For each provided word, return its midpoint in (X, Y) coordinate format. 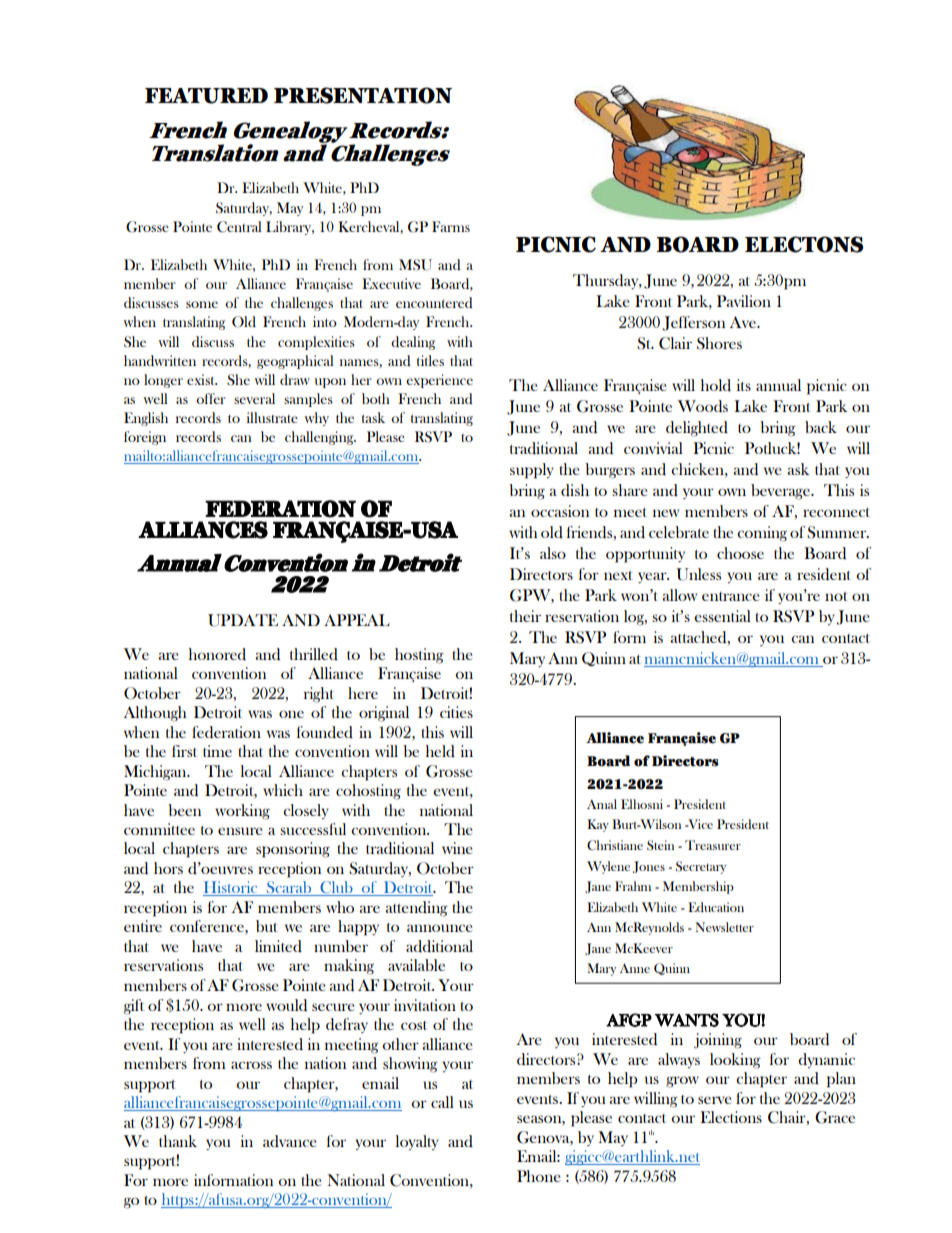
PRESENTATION (363, 95)
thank (178, 1141)
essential (722, 616)
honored (217, 654)
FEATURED (206, 96)
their (525, 616)
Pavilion (744, 301)
